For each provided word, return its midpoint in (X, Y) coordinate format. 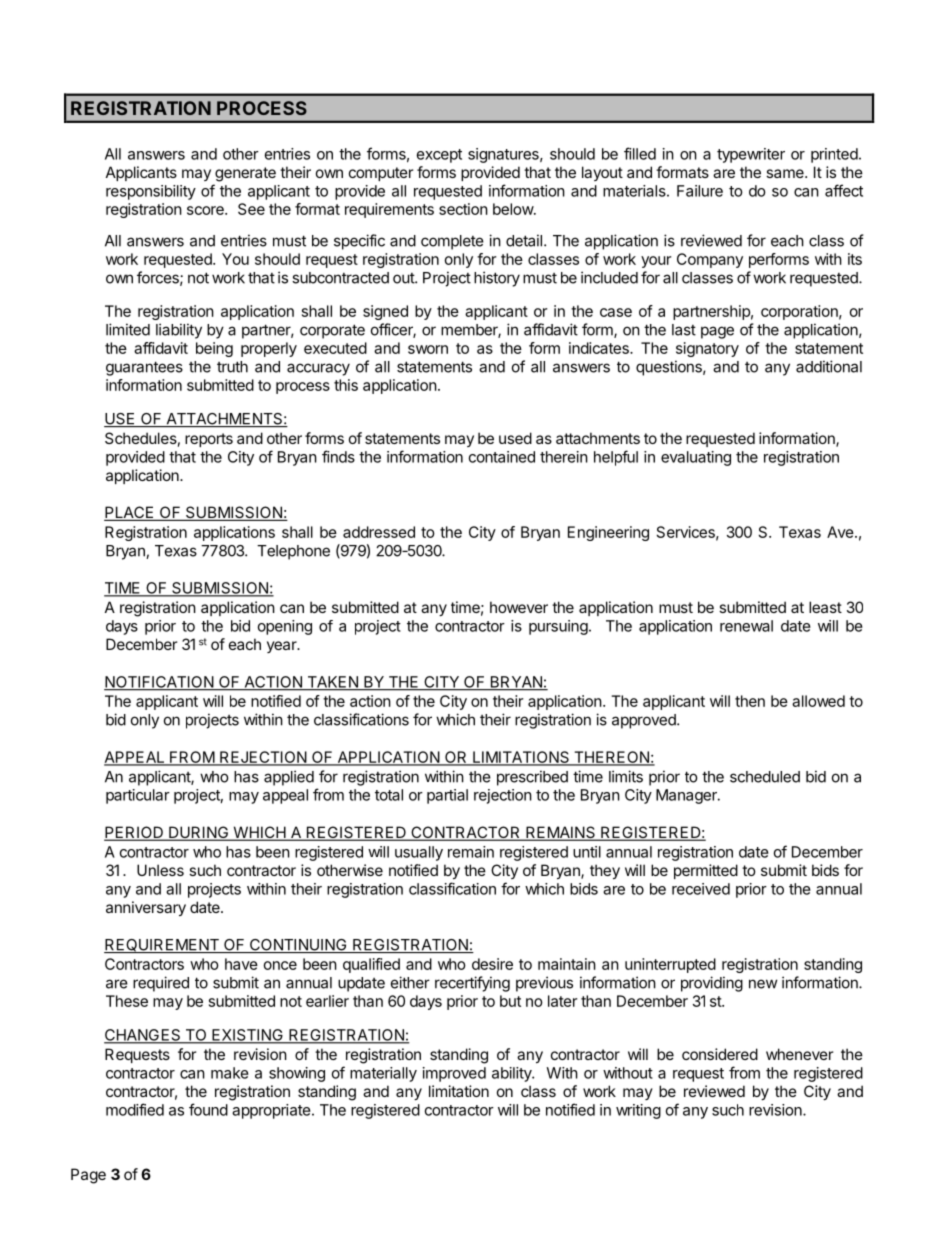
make (230, 1073)
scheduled (765, 777)
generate (245, 174)
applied (289, 778)
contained (502, 457)
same (786, 173)
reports (209, 440)
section (463, 209)
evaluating (696, 458)
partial (447, 796)
